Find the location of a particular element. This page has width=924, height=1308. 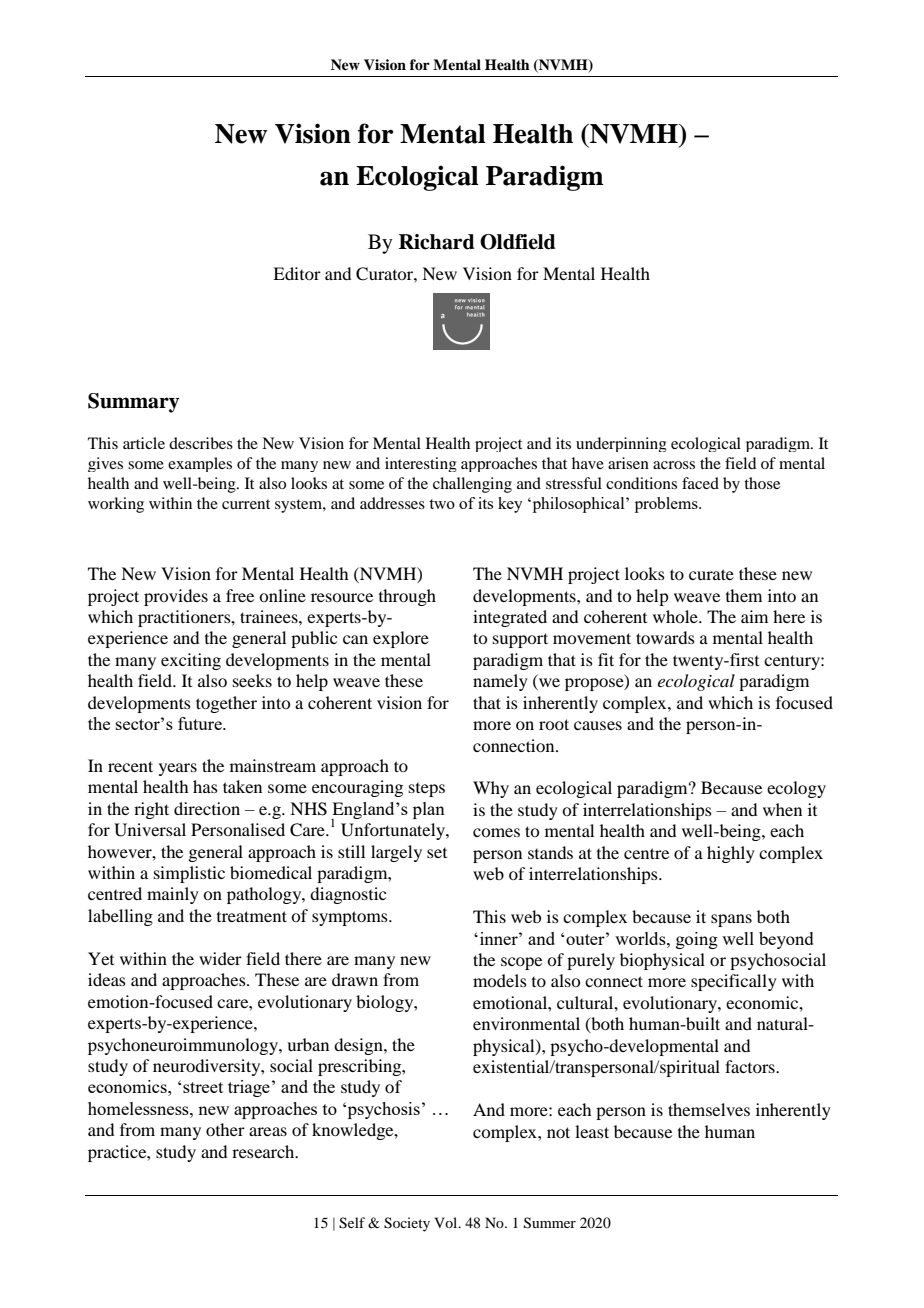

steps is located at coordinates (427, 790).
